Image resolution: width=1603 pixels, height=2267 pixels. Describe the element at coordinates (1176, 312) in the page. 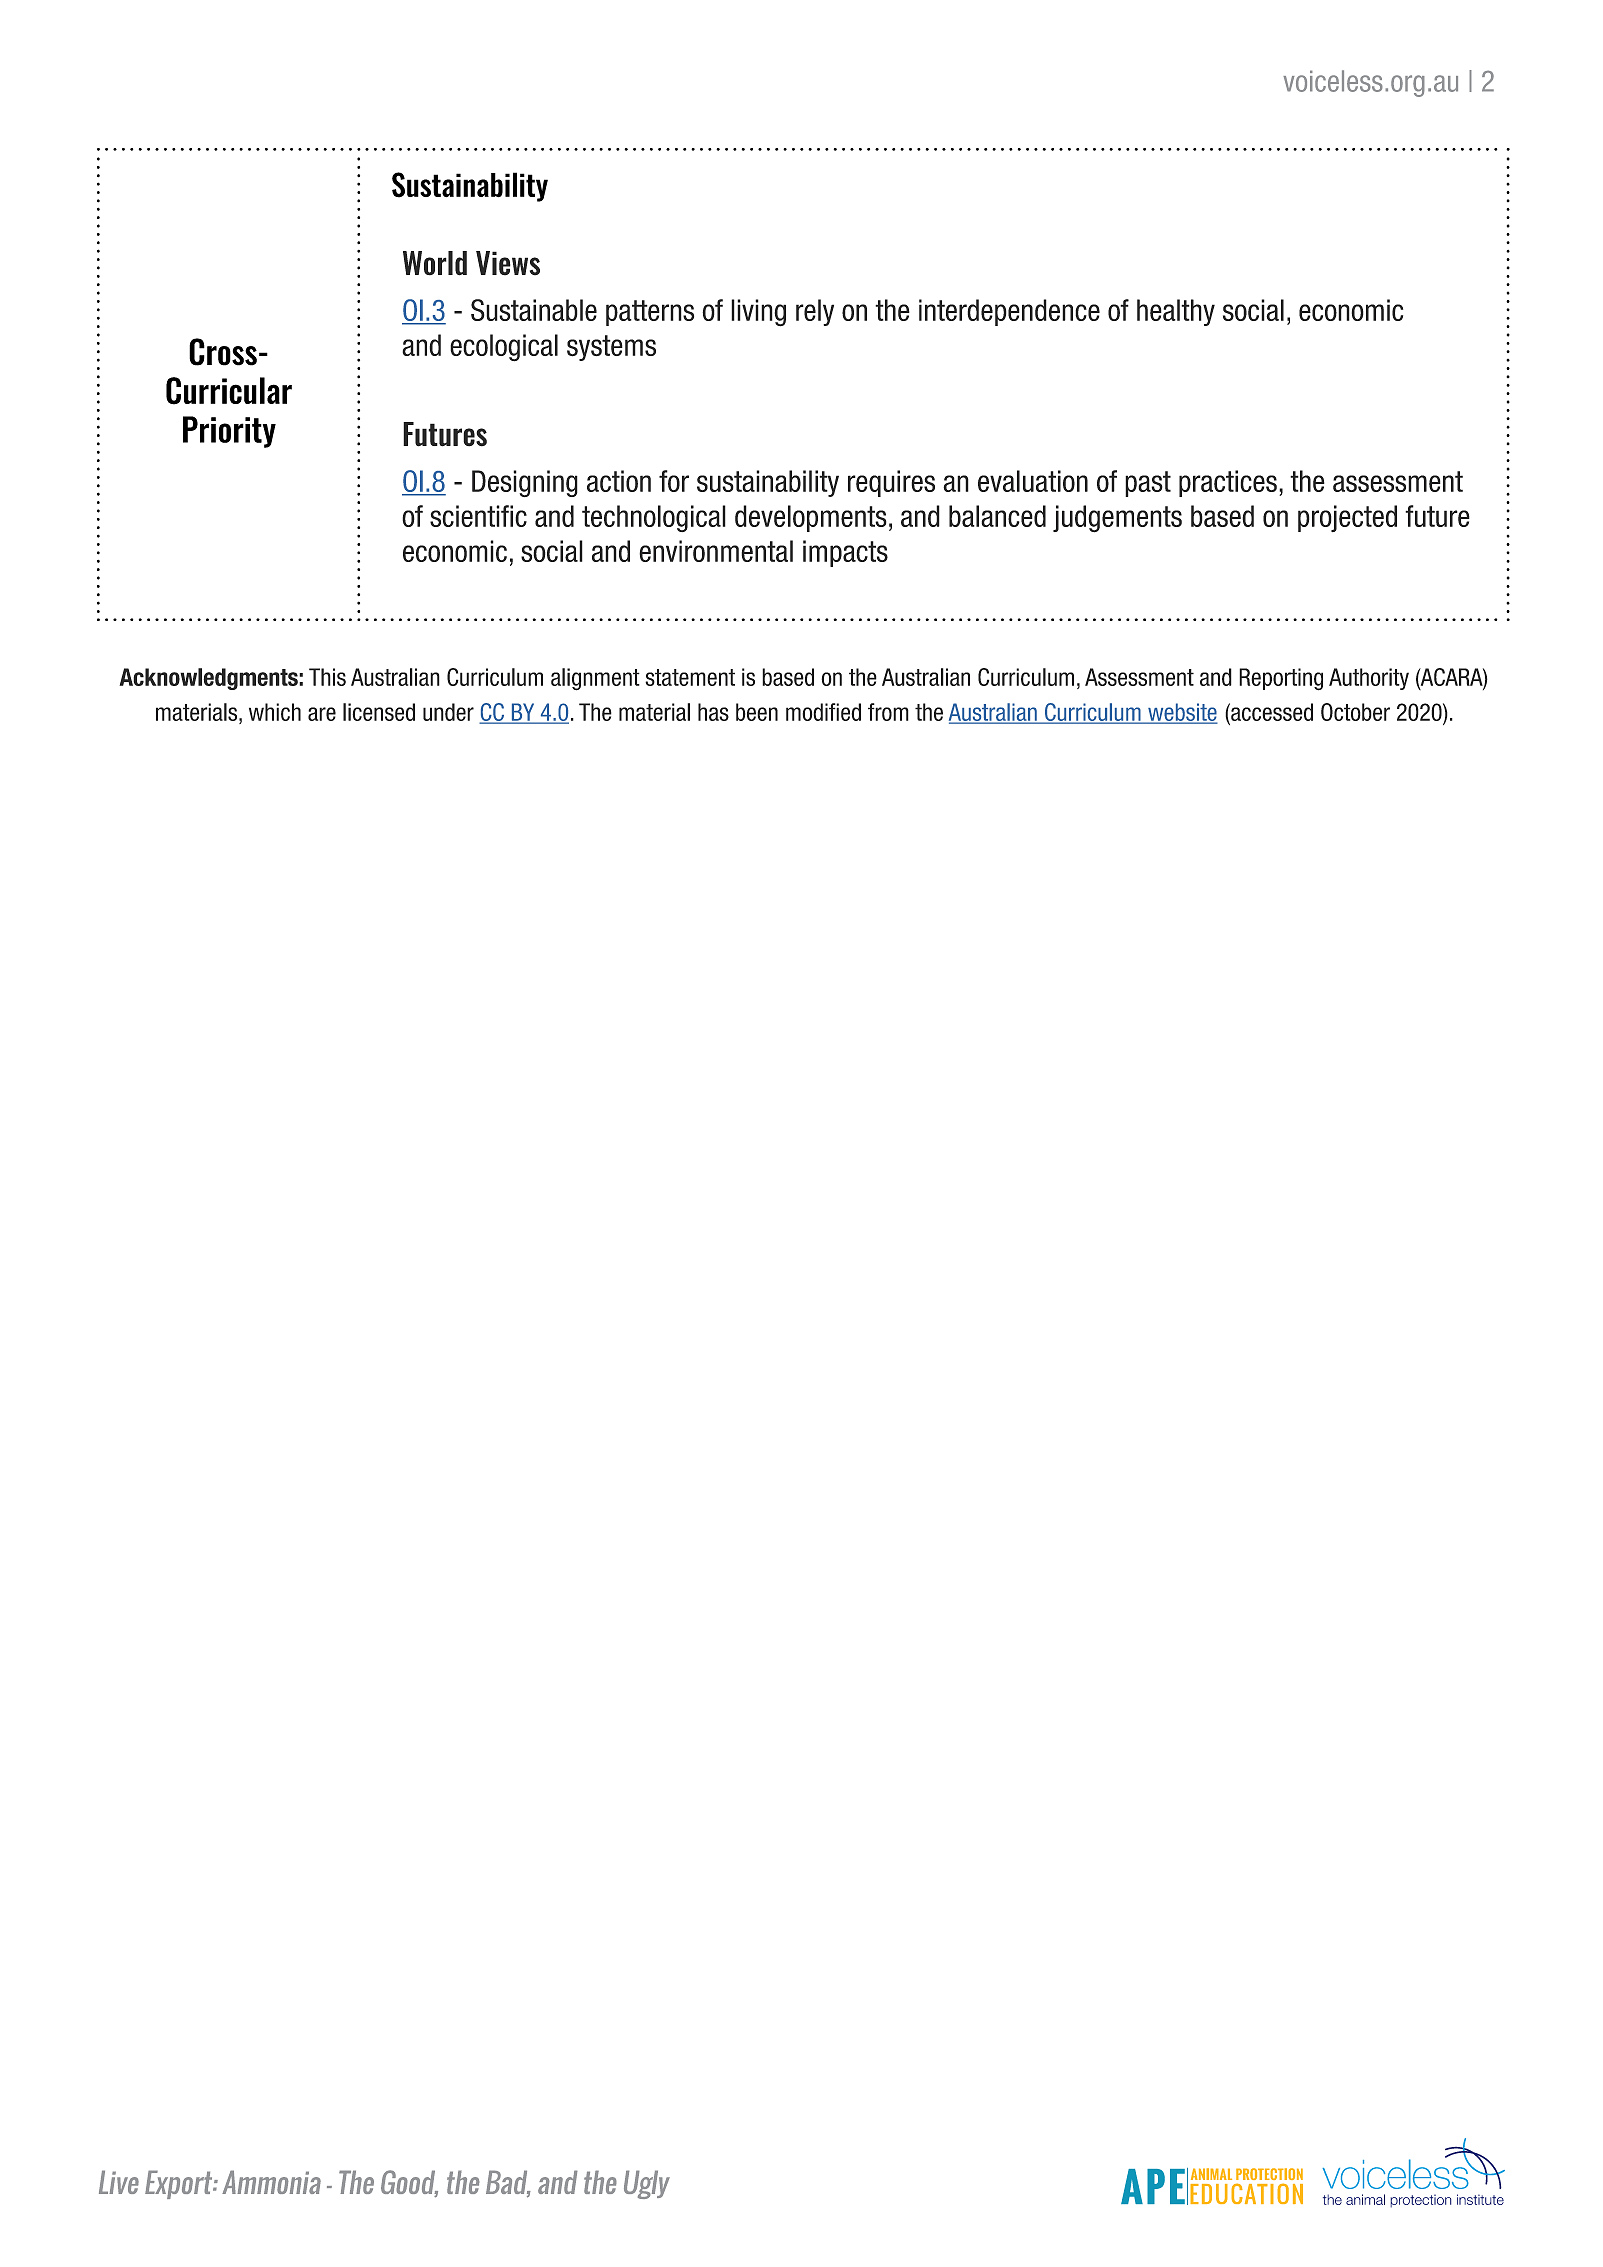

I see `healthy` at that location.
